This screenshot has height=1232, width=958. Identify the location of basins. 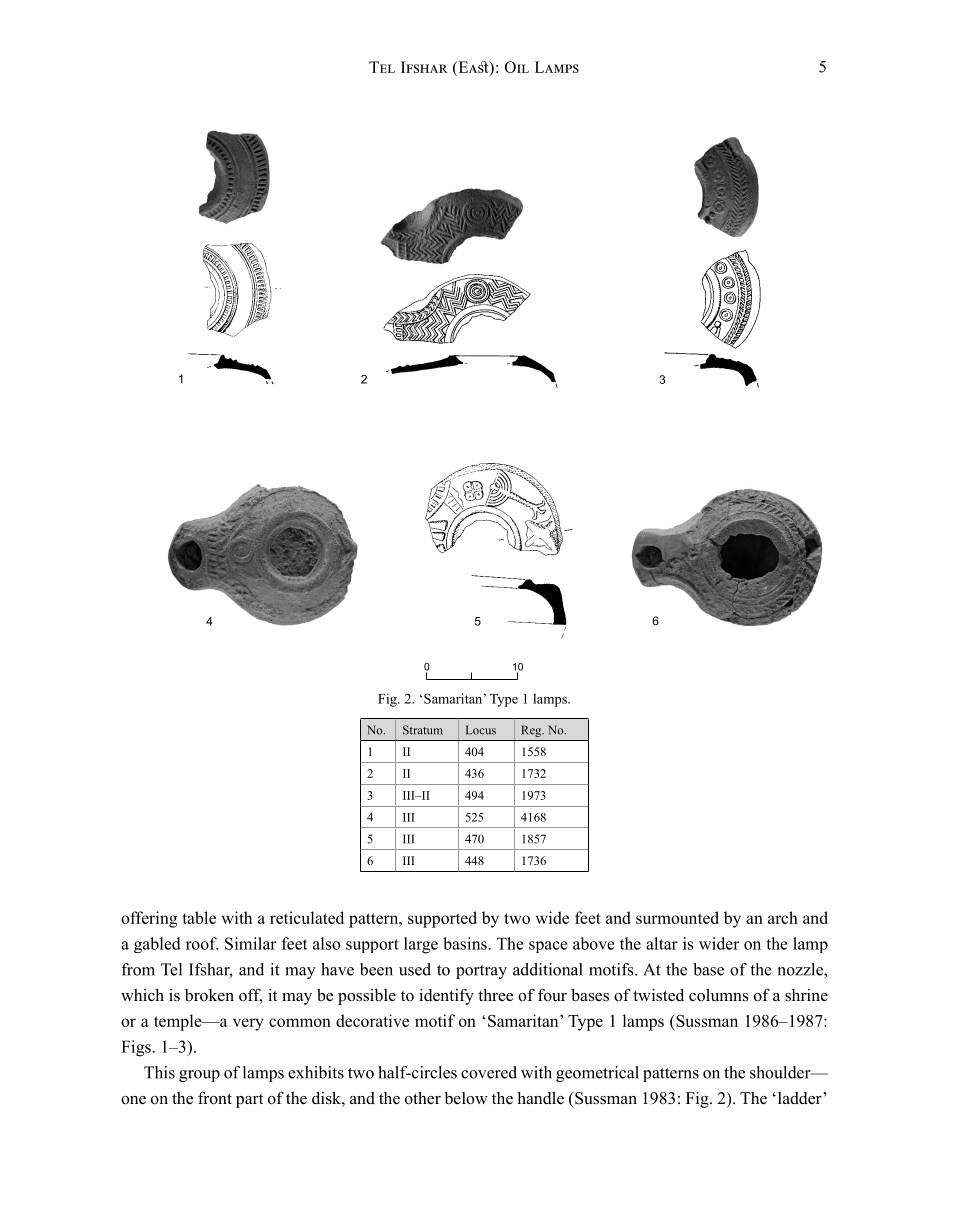
(465, 943).
